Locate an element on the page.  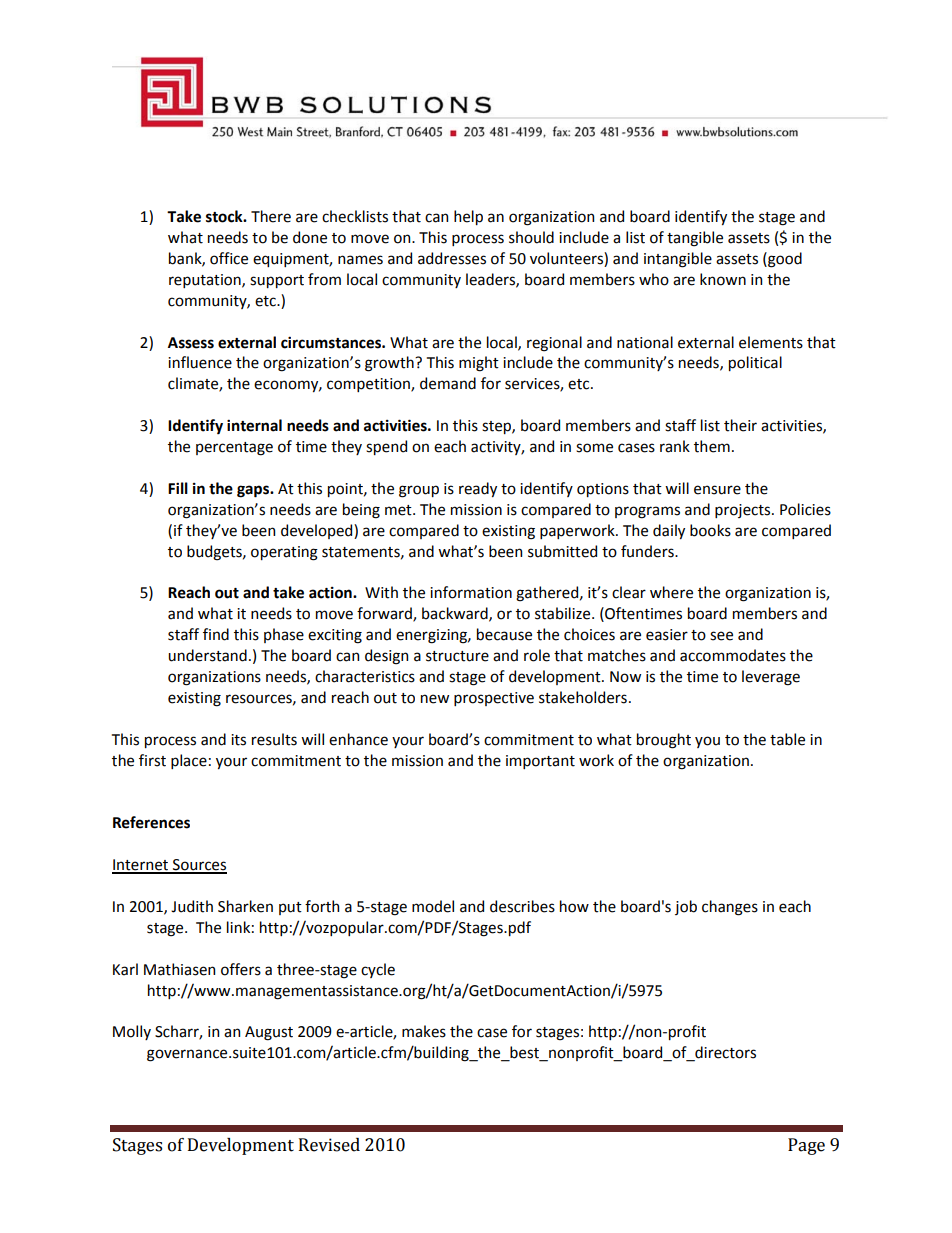
Page is located at coordinates (806, 1146).
